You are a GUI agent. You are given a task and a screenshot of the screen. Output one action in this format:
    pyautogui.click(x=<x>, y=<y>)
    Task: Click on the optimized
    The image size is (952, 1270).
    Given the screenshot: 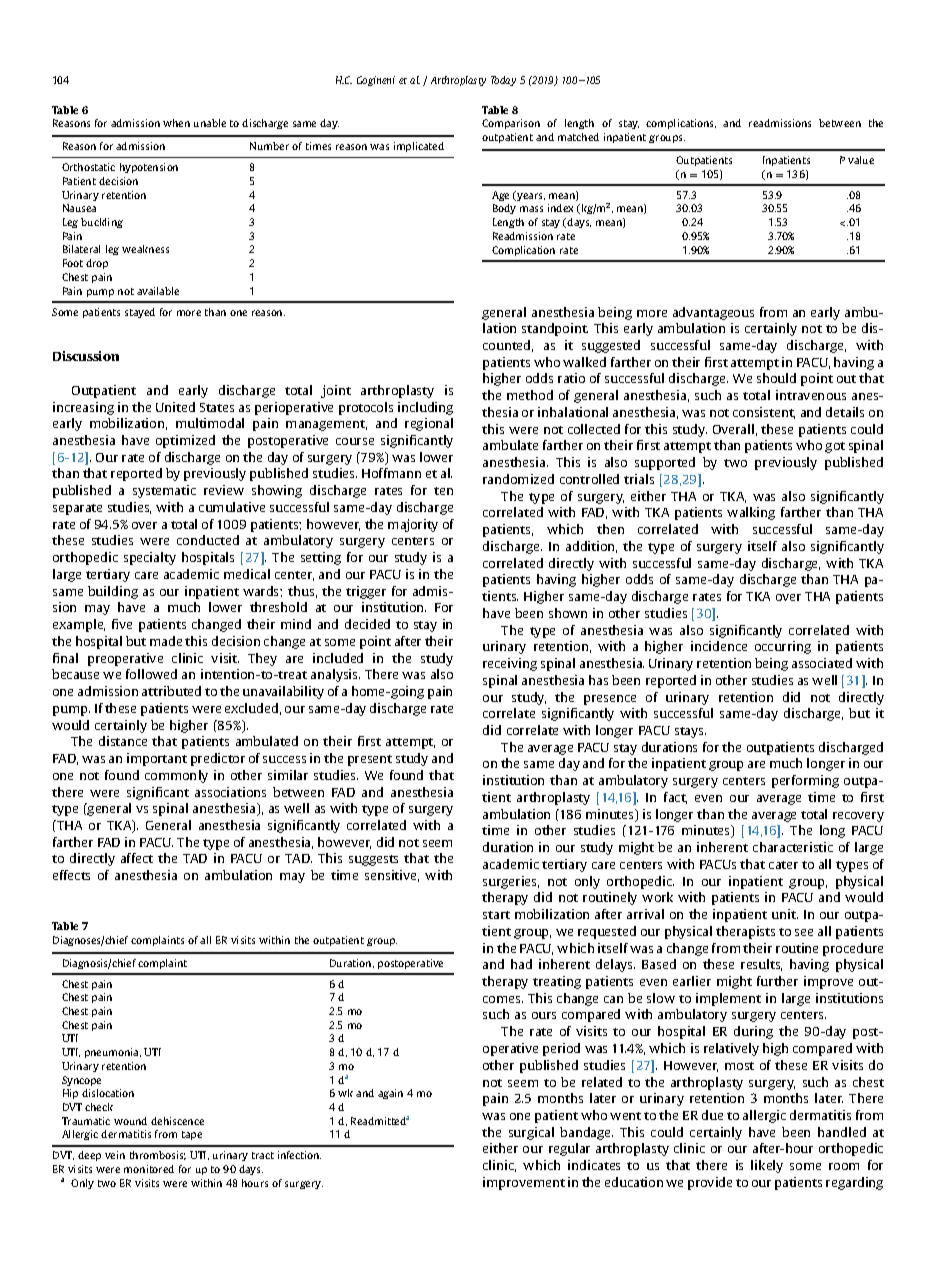 What is the action you would take?
    pyautogui.click(x=185, y=441)
